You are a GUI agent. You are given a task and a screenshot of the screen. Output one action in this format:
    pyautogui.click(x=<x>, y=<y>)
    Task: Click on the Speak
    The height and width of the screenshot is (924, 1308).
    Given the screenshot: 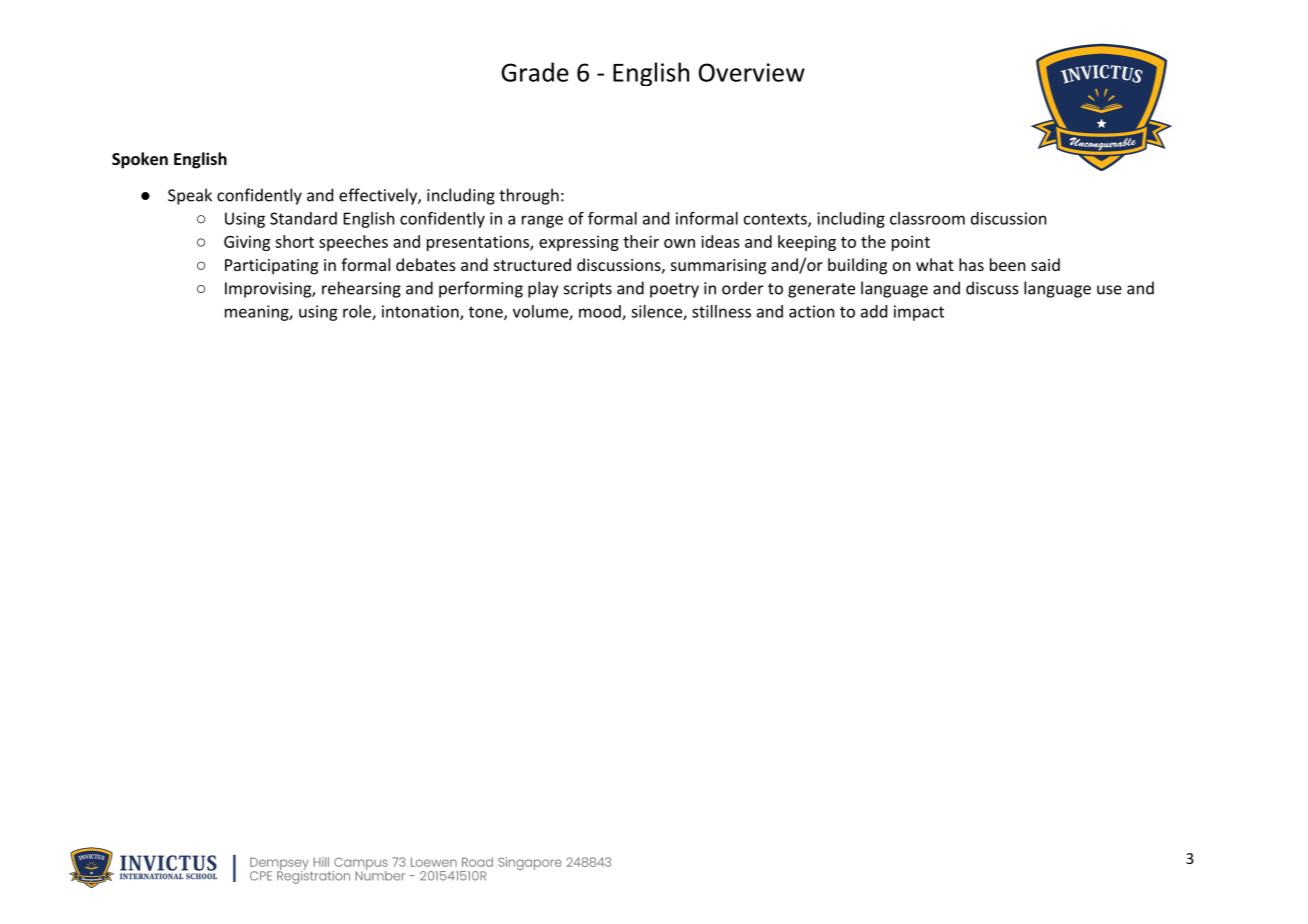 What is the action you would take?
    pyautogui.click(x=190, y=196)
